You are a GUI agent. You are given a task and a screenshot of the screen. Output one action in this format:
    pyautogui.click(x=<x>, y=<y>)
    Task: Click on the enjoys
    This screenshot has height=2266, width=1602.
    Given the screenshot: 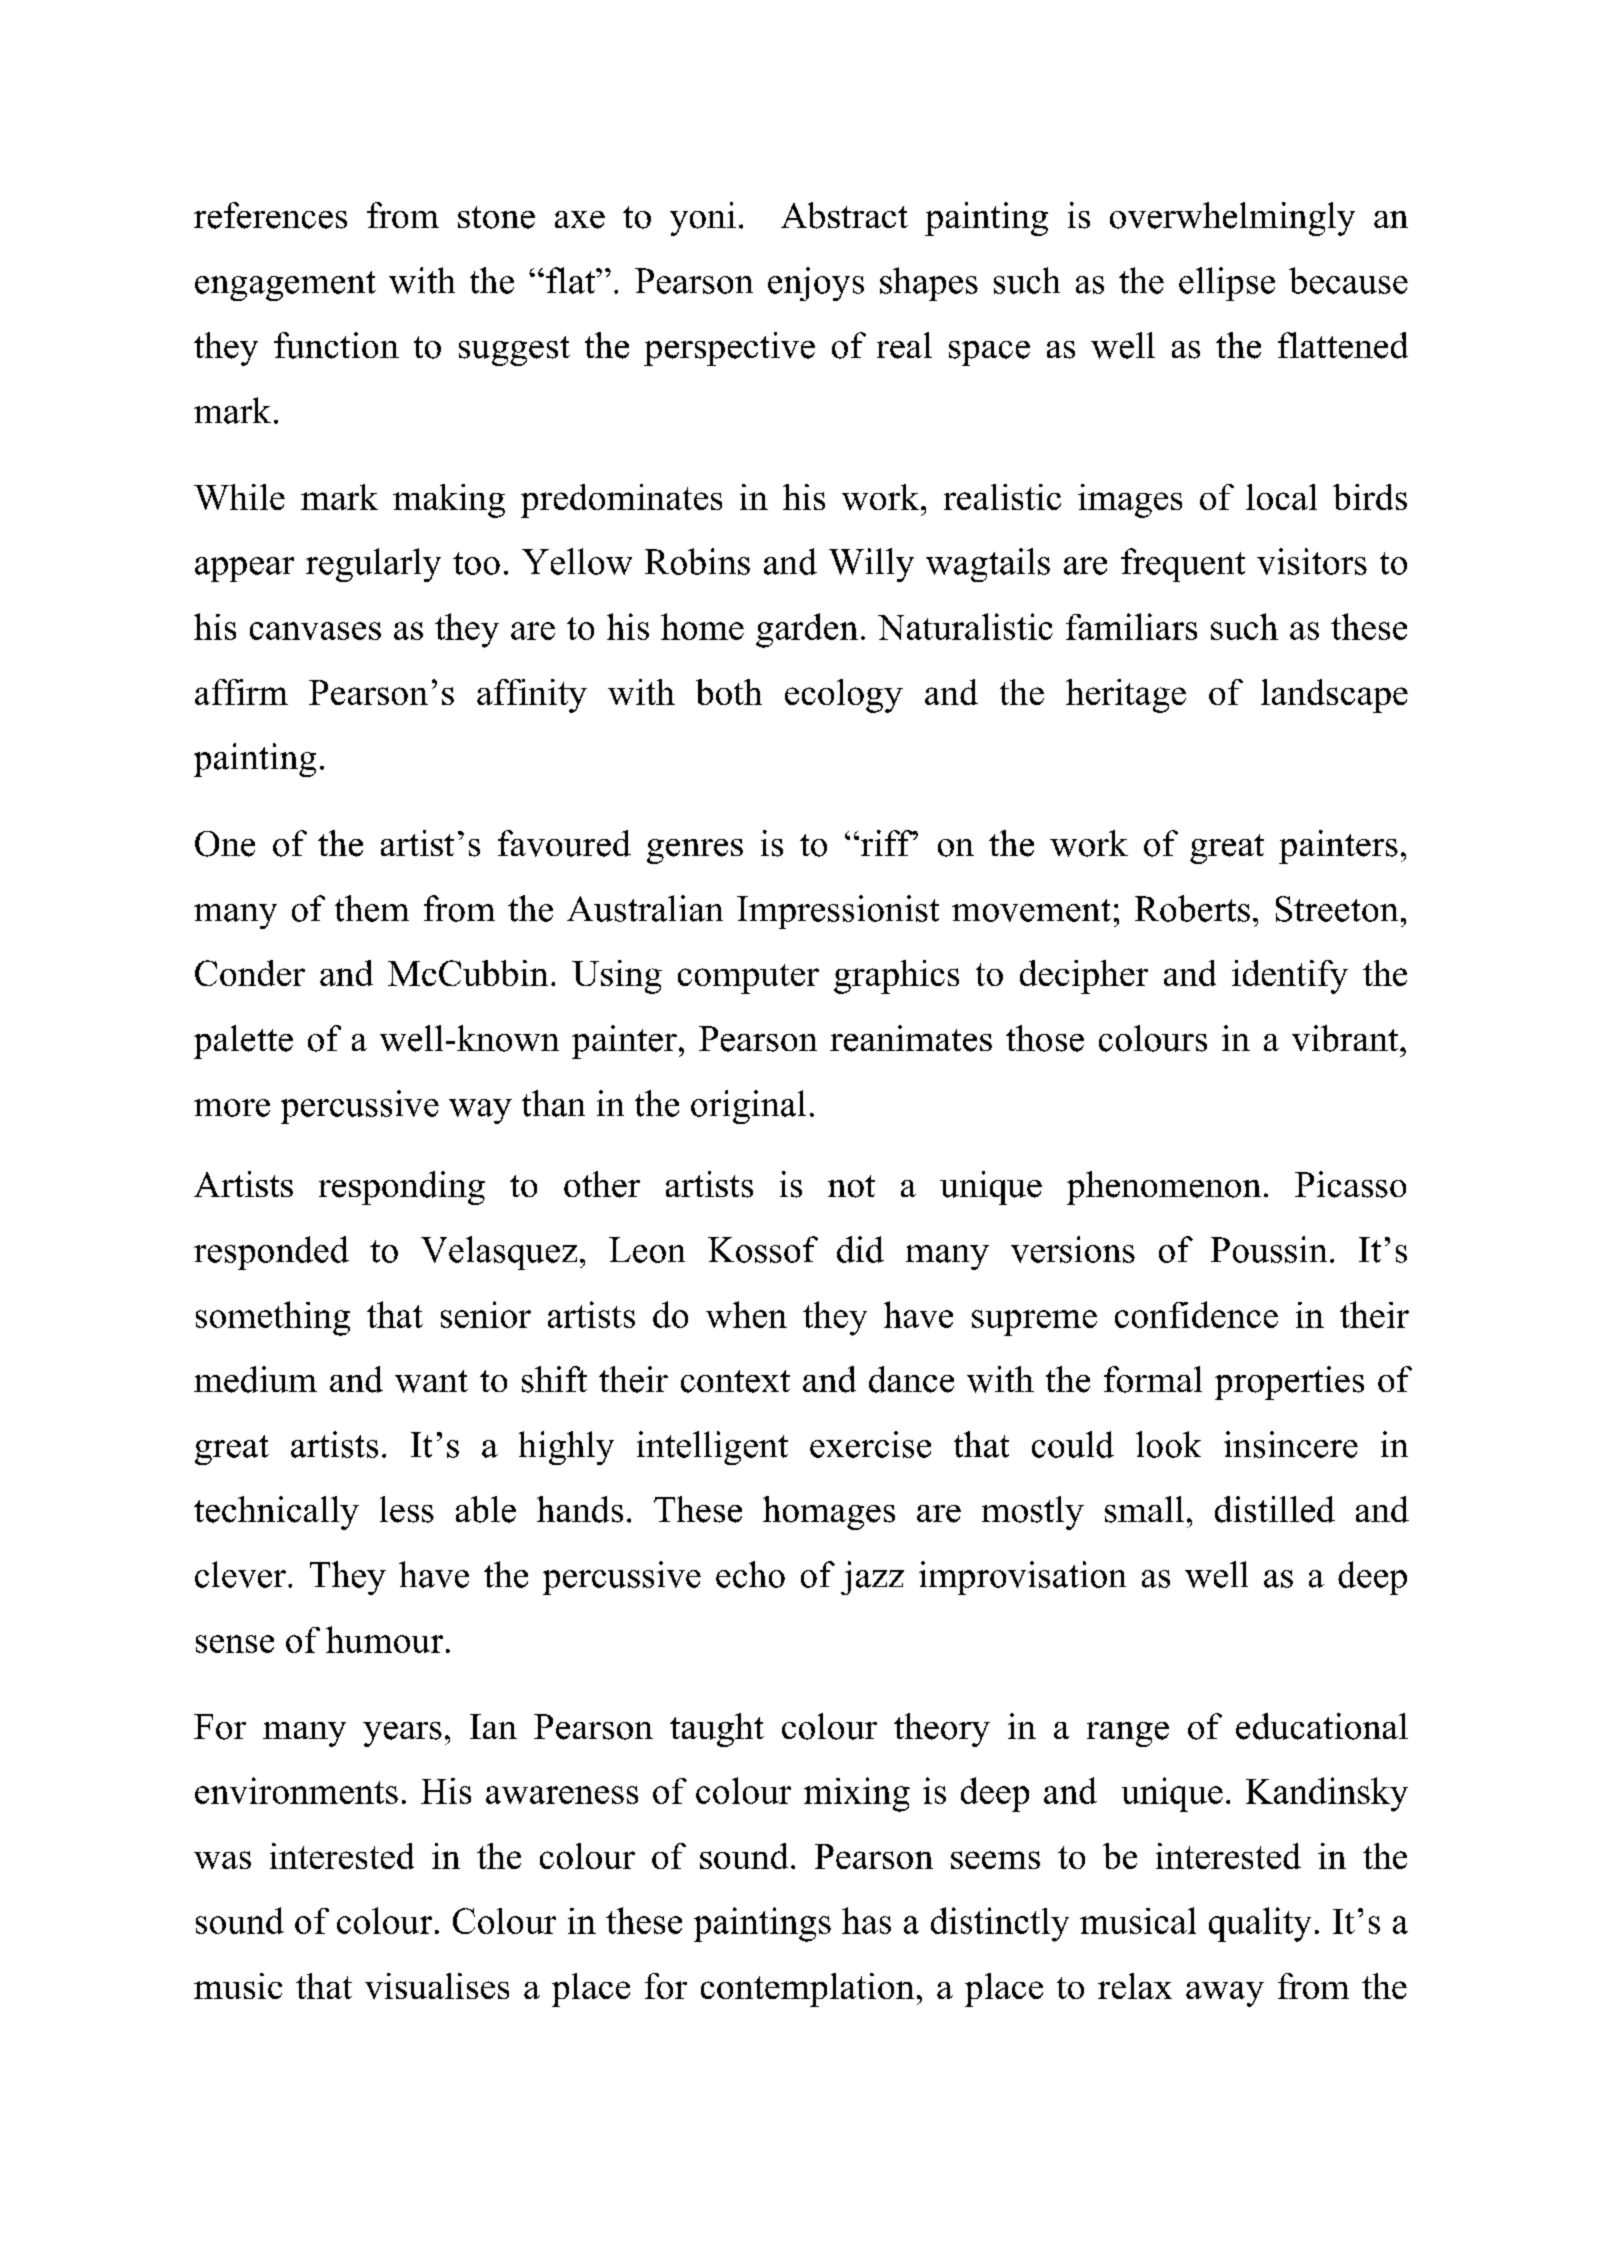 What is the action you would take?
    pyautogui.click(x=816, y=284)
